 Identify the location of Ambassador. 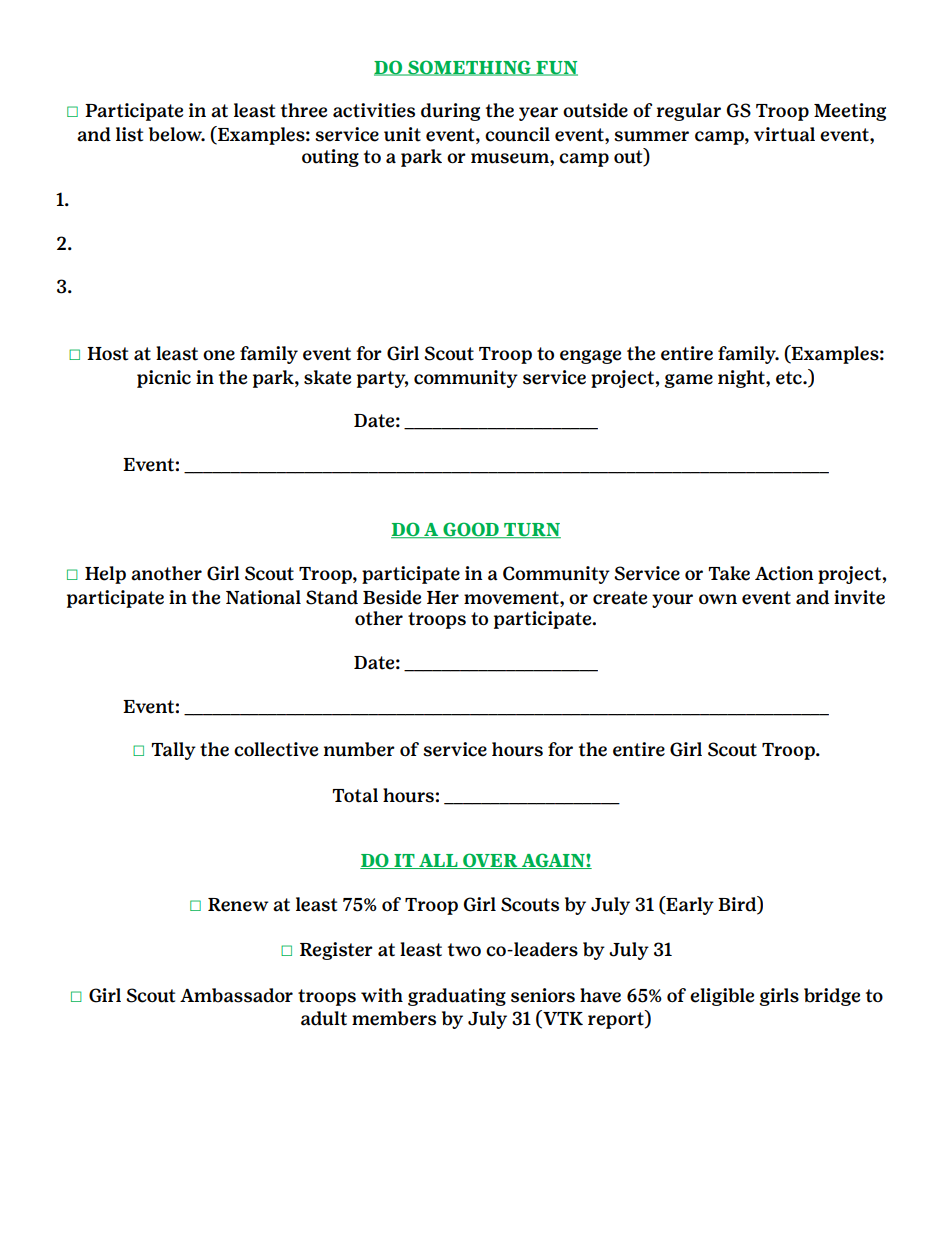
(236, 995).
